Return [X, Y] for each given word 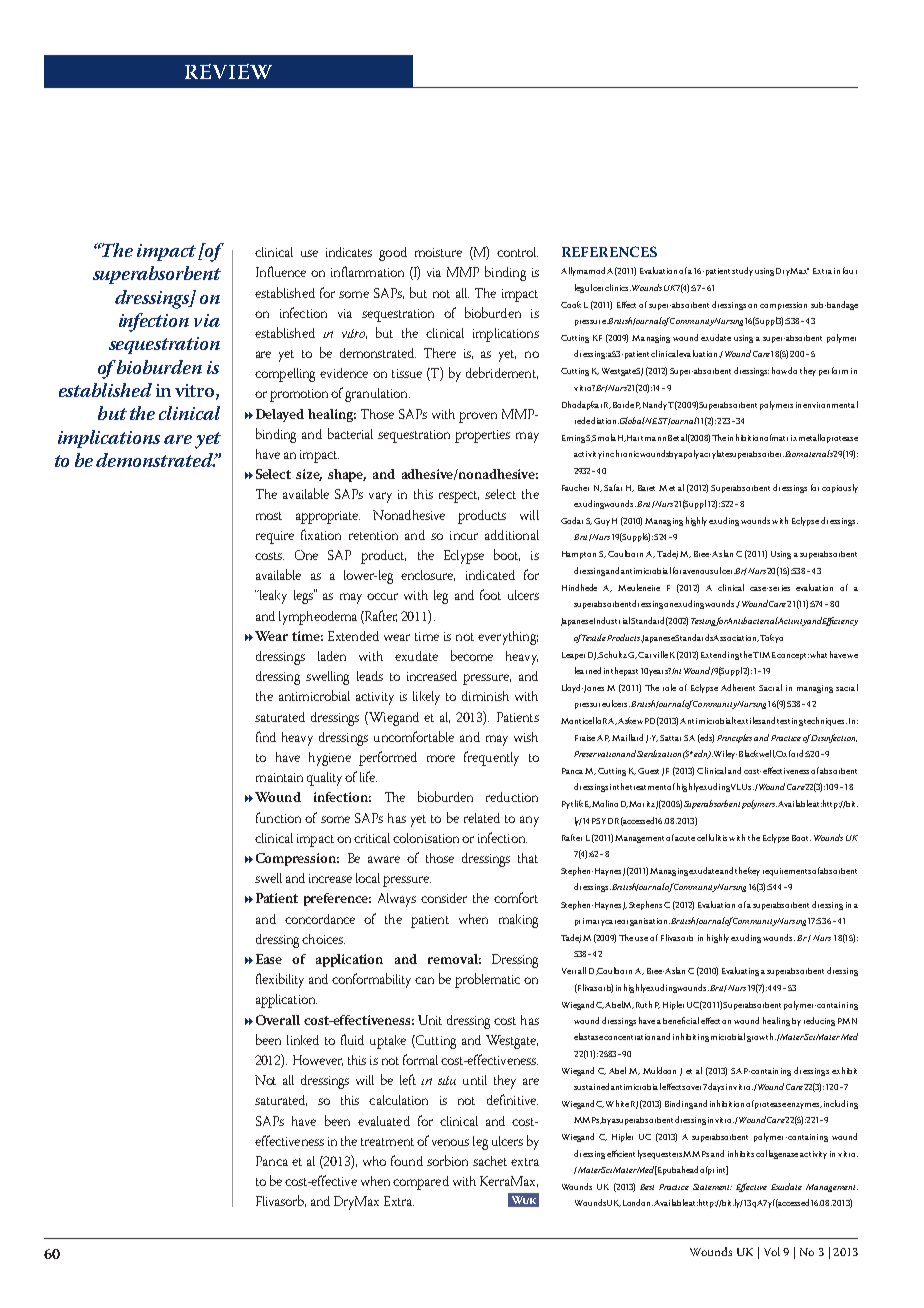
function [278, 817]
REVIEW [228, 71]
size [309, 475]
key [754, 871]
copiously [840, 488]
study [742, 271]
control [517, 252]
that [528, 858]
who [374, 1161]
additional [512, 535]
